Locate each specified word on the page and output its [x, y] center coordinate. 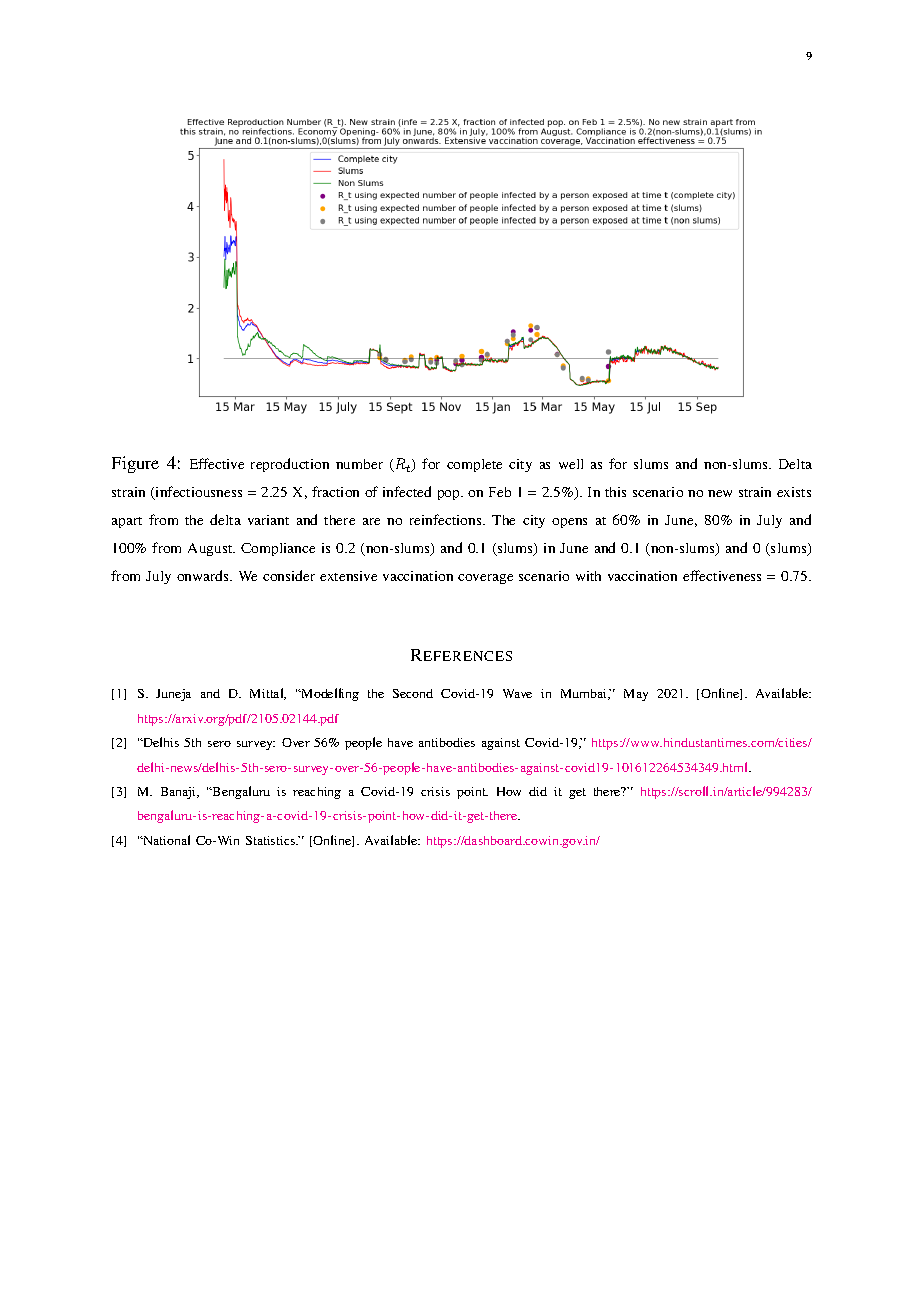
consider [289, 575]
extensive [348, 576]
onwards [204, 575]
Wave [517, 693]
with [588, 576]
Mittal [268, 694]
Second [413, 693]
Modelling [329, 694]
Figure [135, 464]
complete [474, 465]
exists [794, 492]
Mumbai [585, 694]
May [636, 695]
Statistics [272, 840]
